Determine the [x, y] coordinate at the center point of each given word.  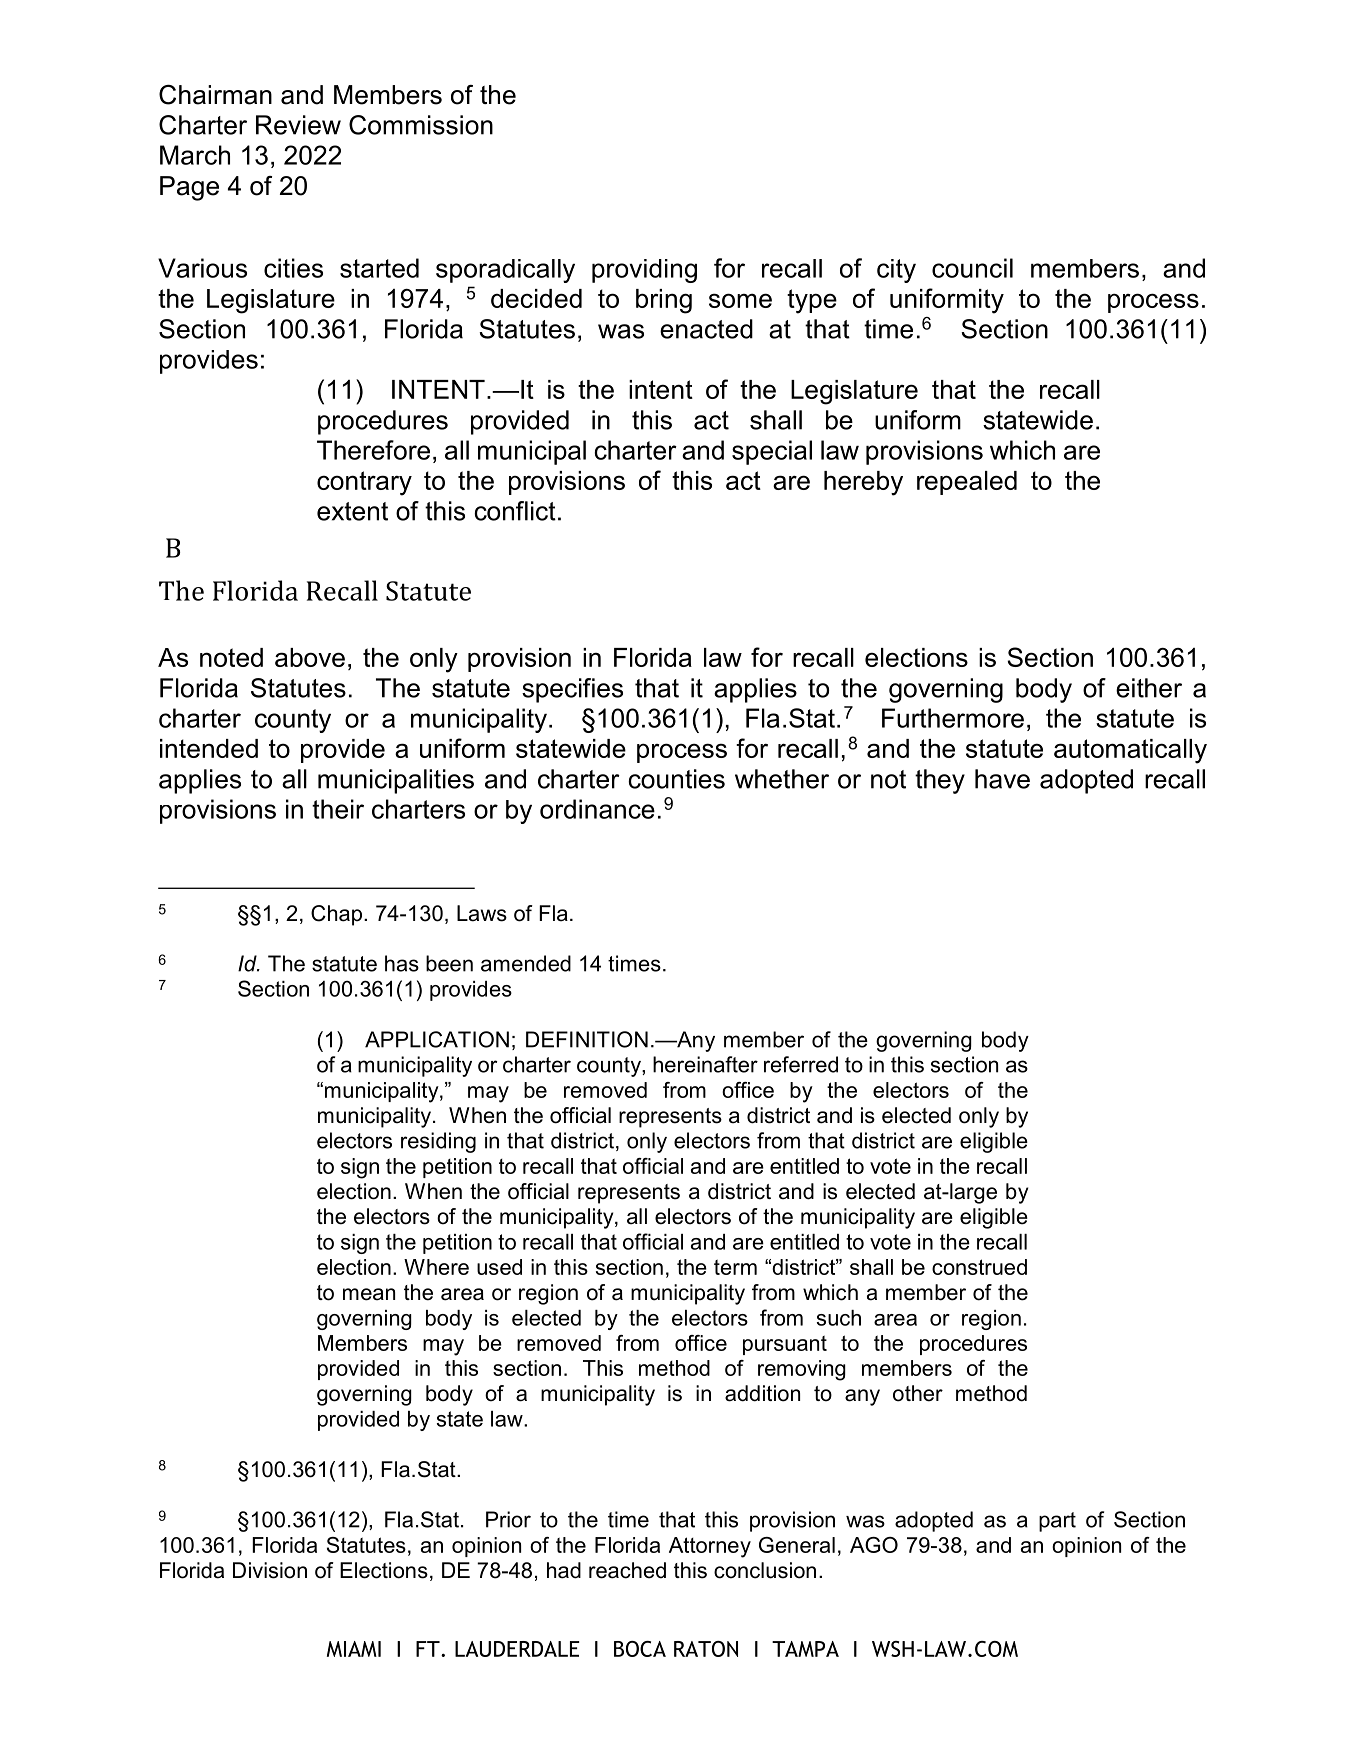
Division [270, 1570]
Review [298, 125]
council [972, 268]
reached [627, 1570]
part [1057, 1522]
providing [644, 271]
